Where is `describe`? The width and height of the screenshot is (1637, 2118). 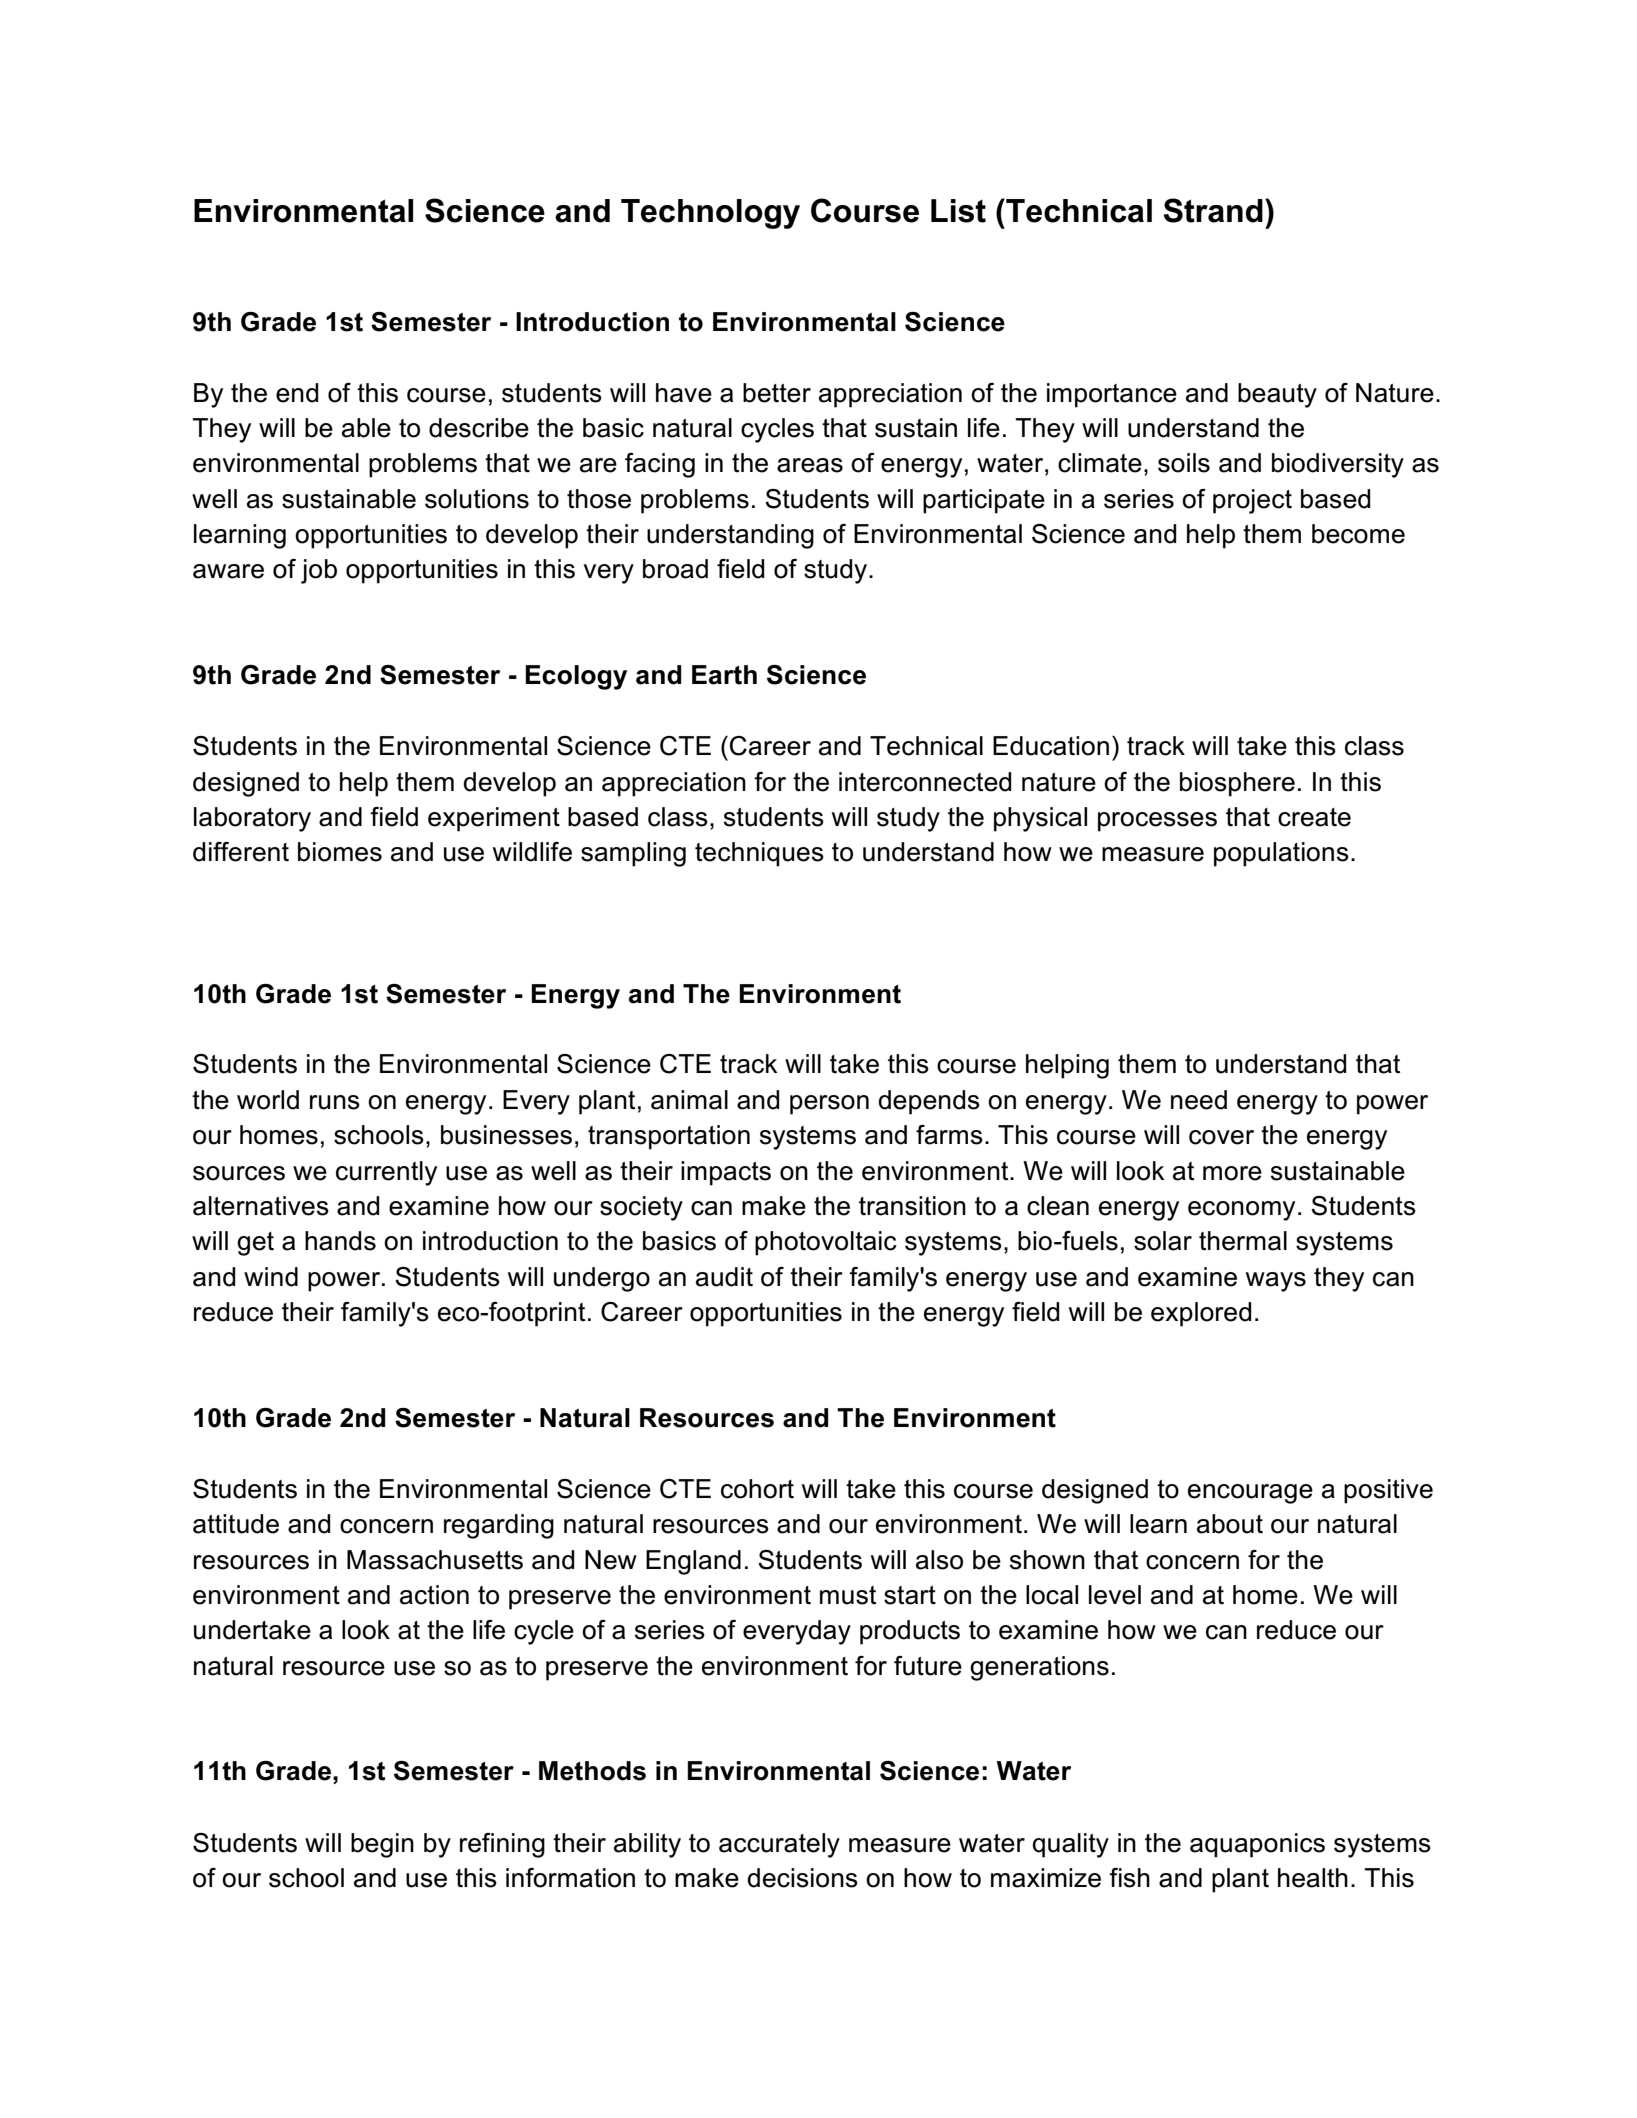 describe is located at coordinates (479, 428).
